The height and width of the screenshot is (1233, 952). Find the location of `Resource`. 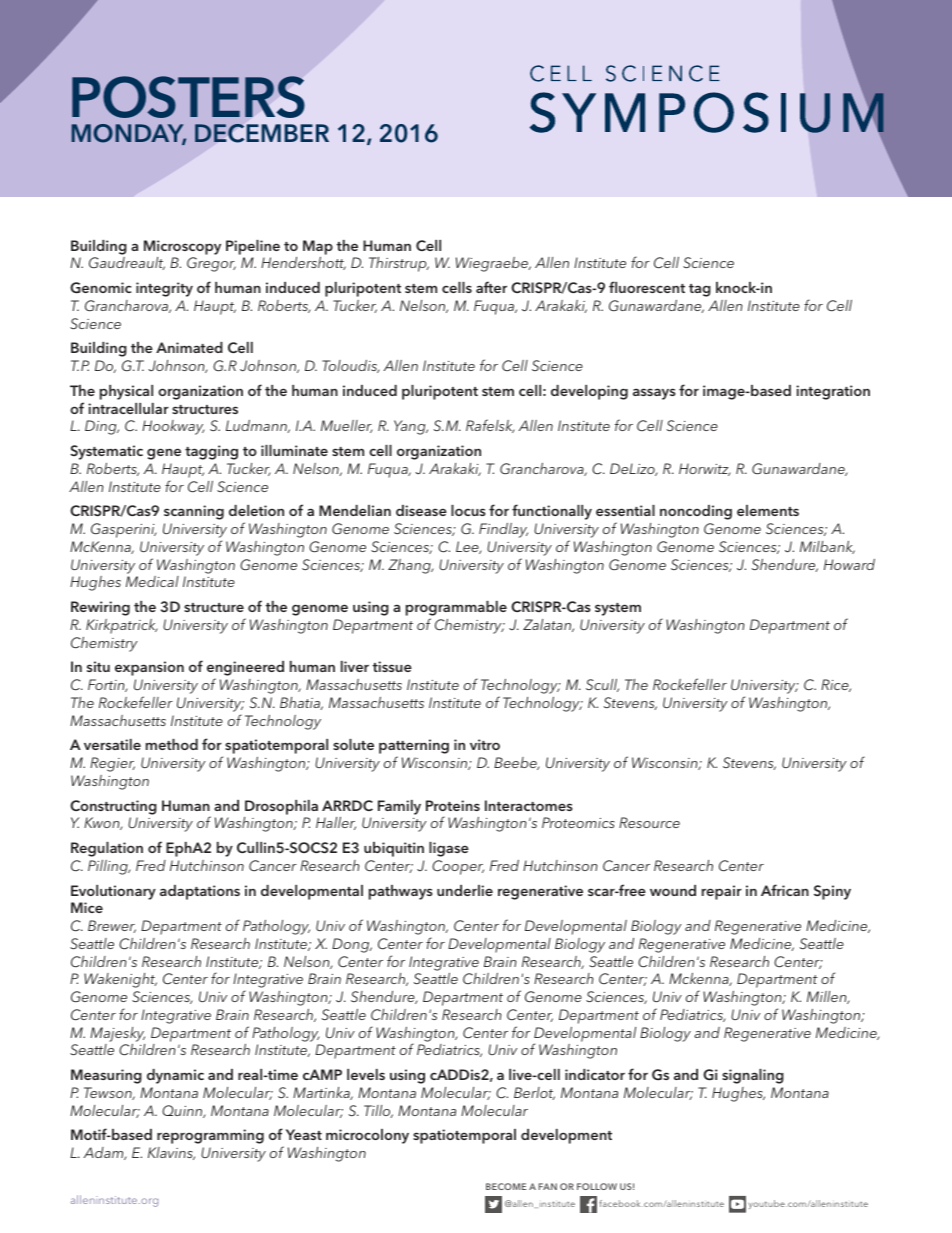

Resource is located at coordinates (649, 822).
